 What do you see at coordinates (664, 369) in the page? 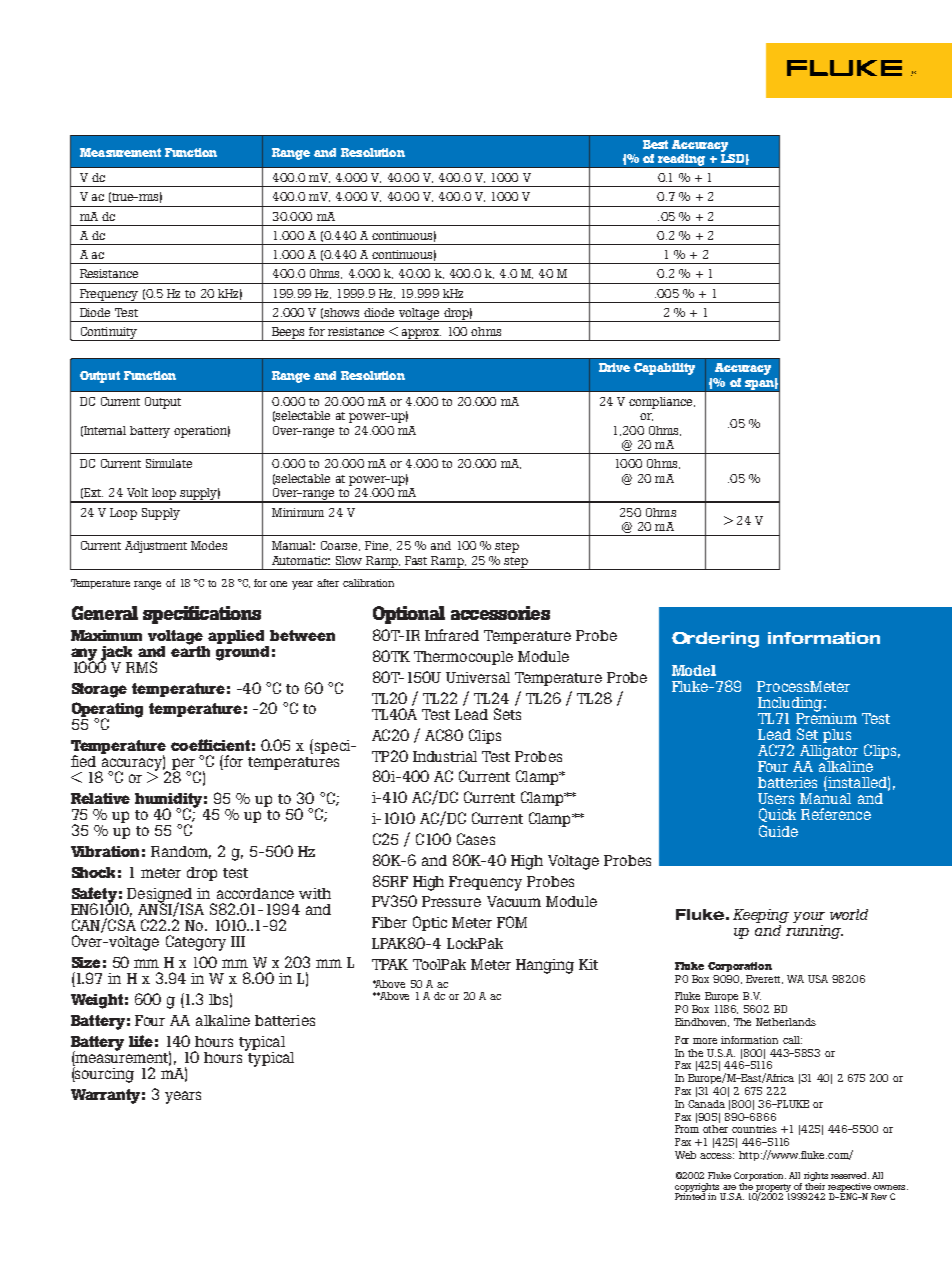
I see `Capability` at bounding box center [664, 369].
